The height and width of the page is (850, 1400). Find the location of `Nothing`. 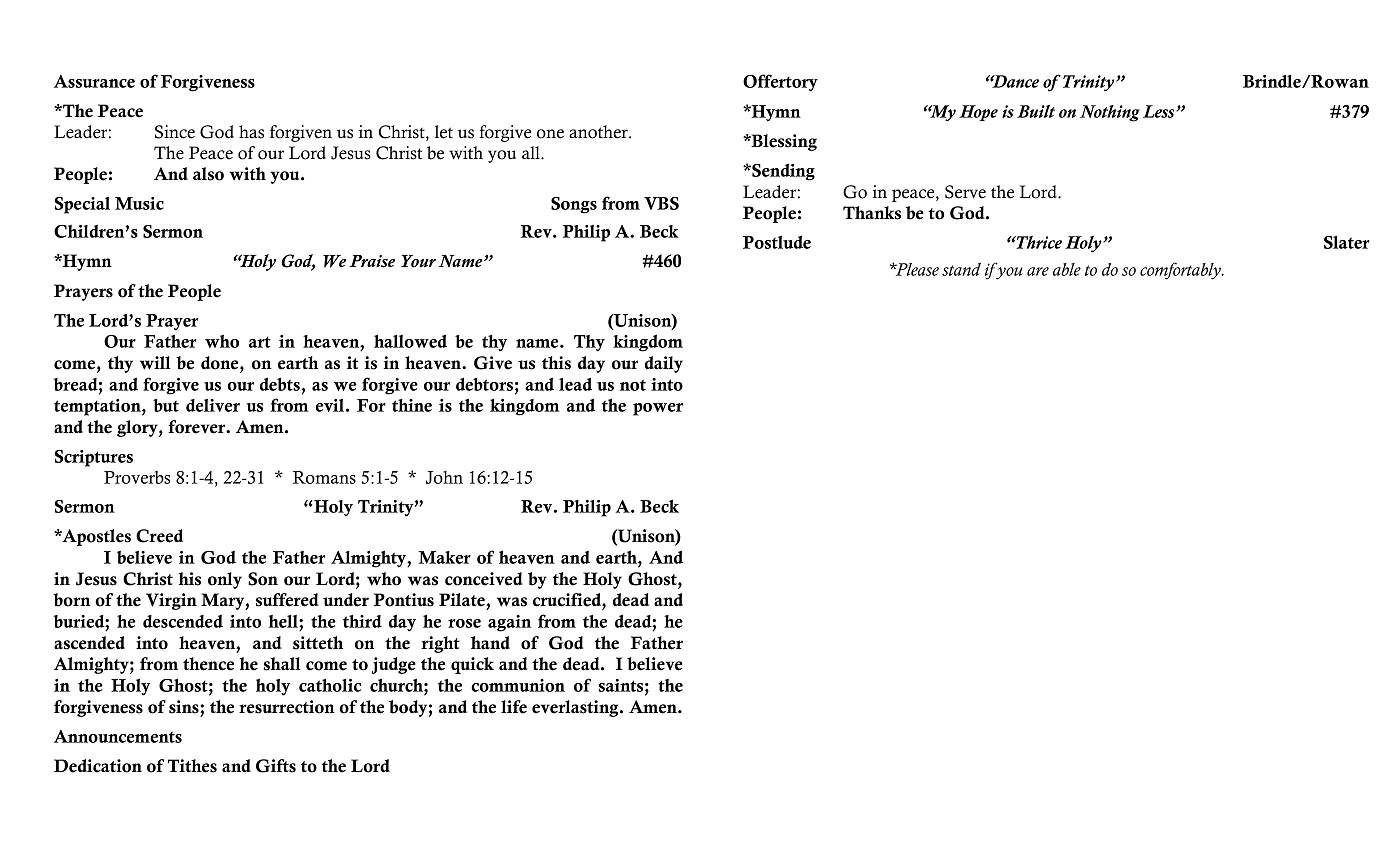

Nothing is located at coordinates (1110, 113).
